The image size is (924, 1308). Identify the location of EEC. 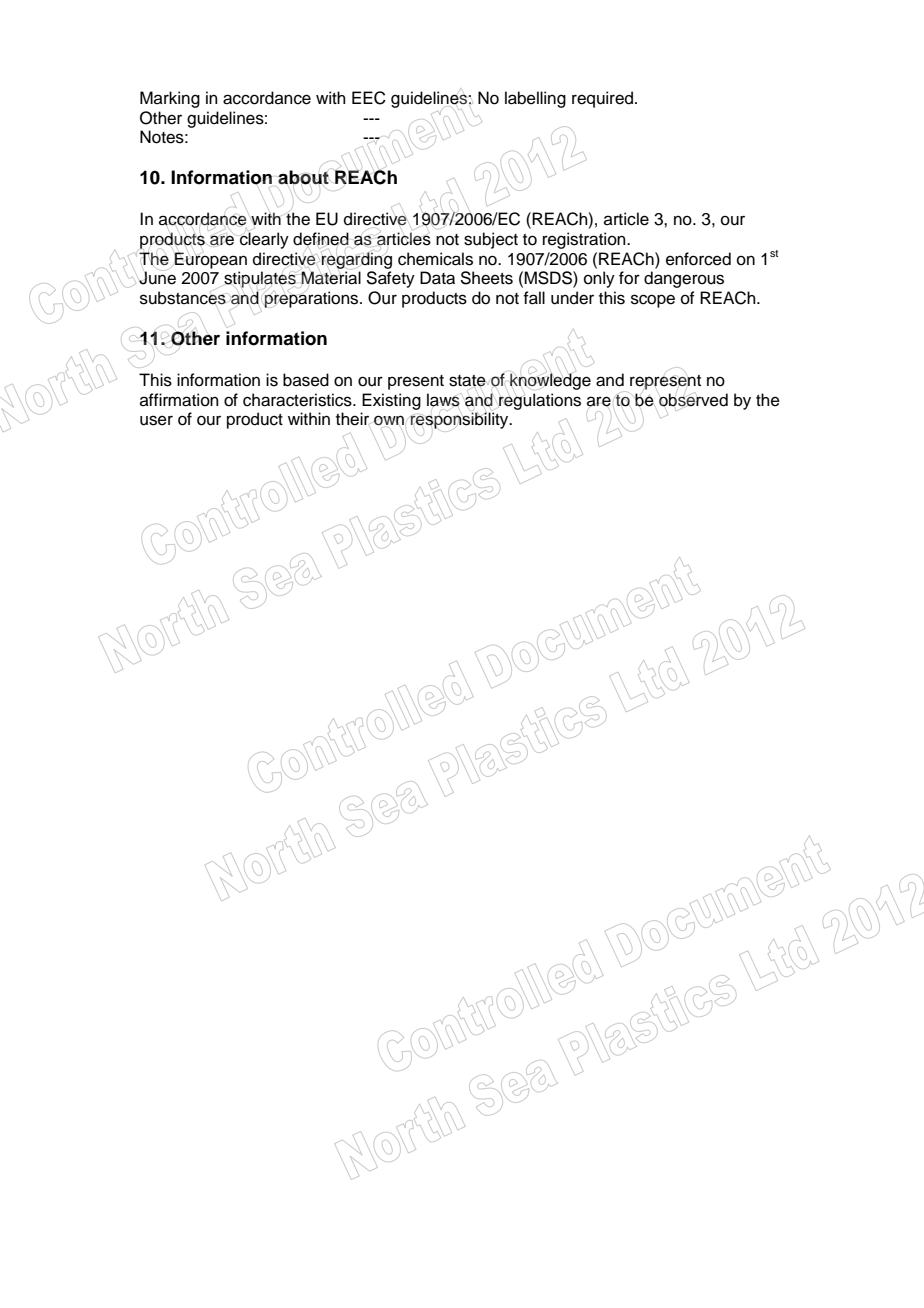
(369, 98).
